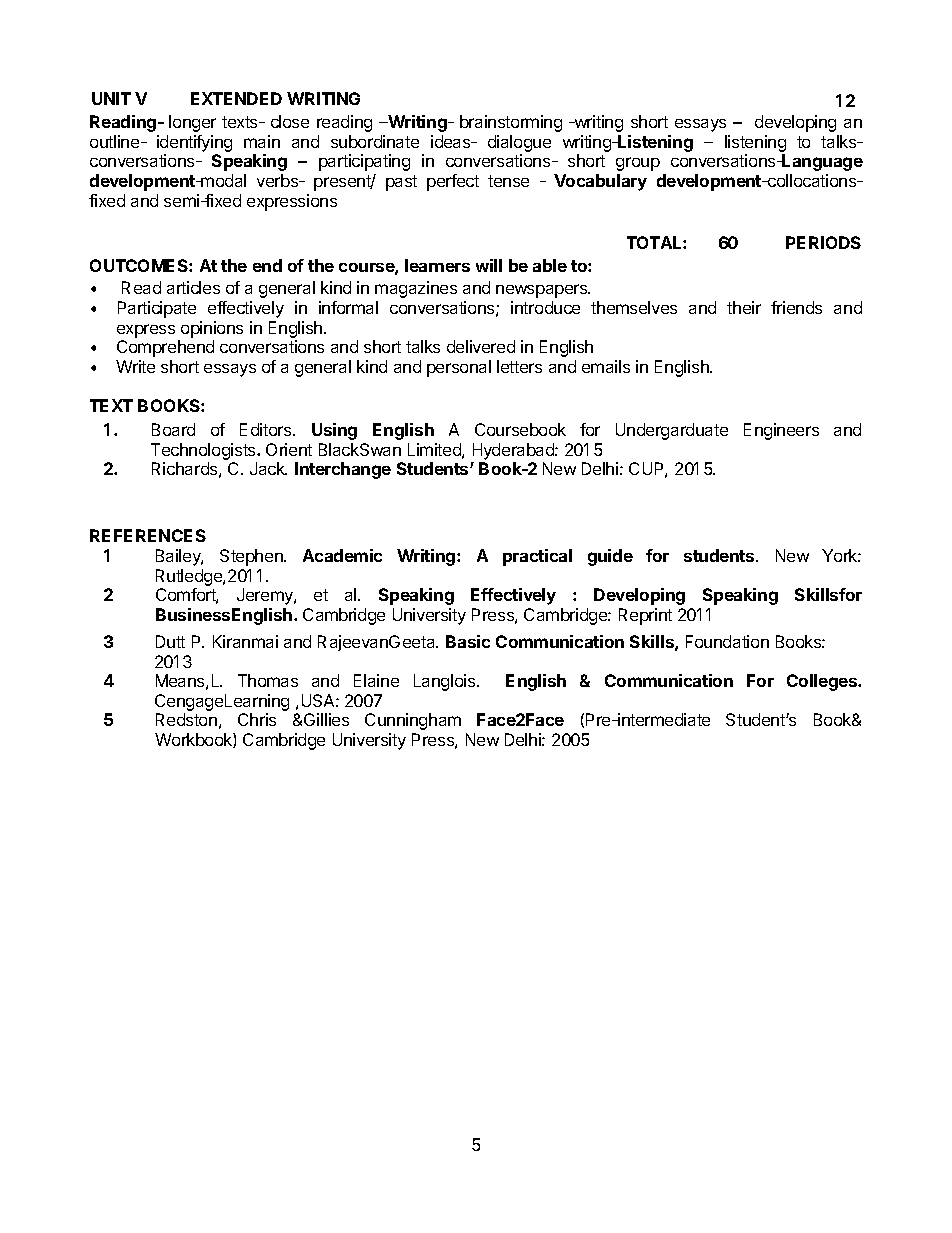 Image resolution: width=952 pixels, height=1233 pixels. I want to click on Colleges, so click(823, 682).
